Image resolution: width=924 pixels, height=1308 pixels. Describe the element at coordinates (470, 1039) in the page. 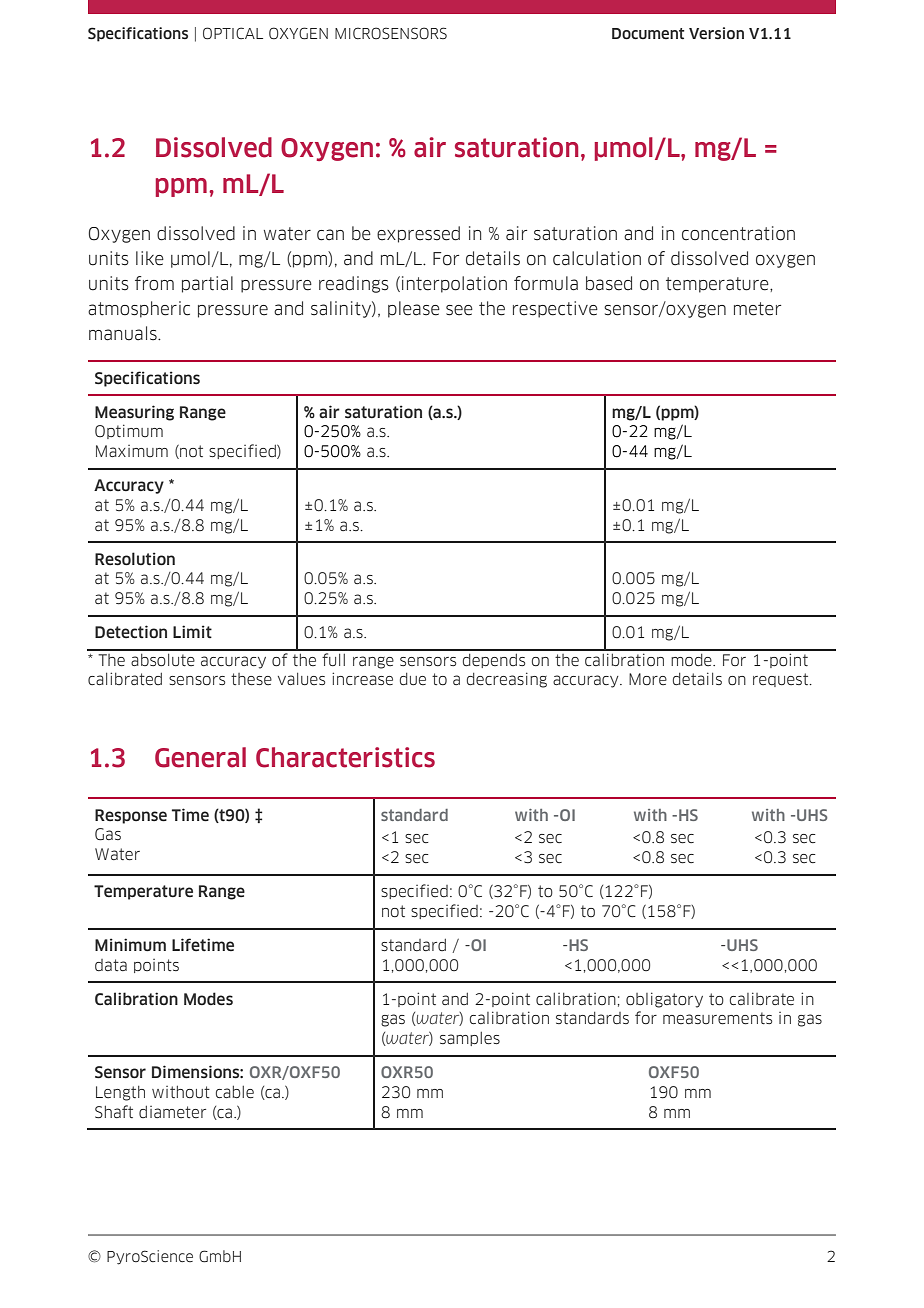

I see `samples` at that location.
